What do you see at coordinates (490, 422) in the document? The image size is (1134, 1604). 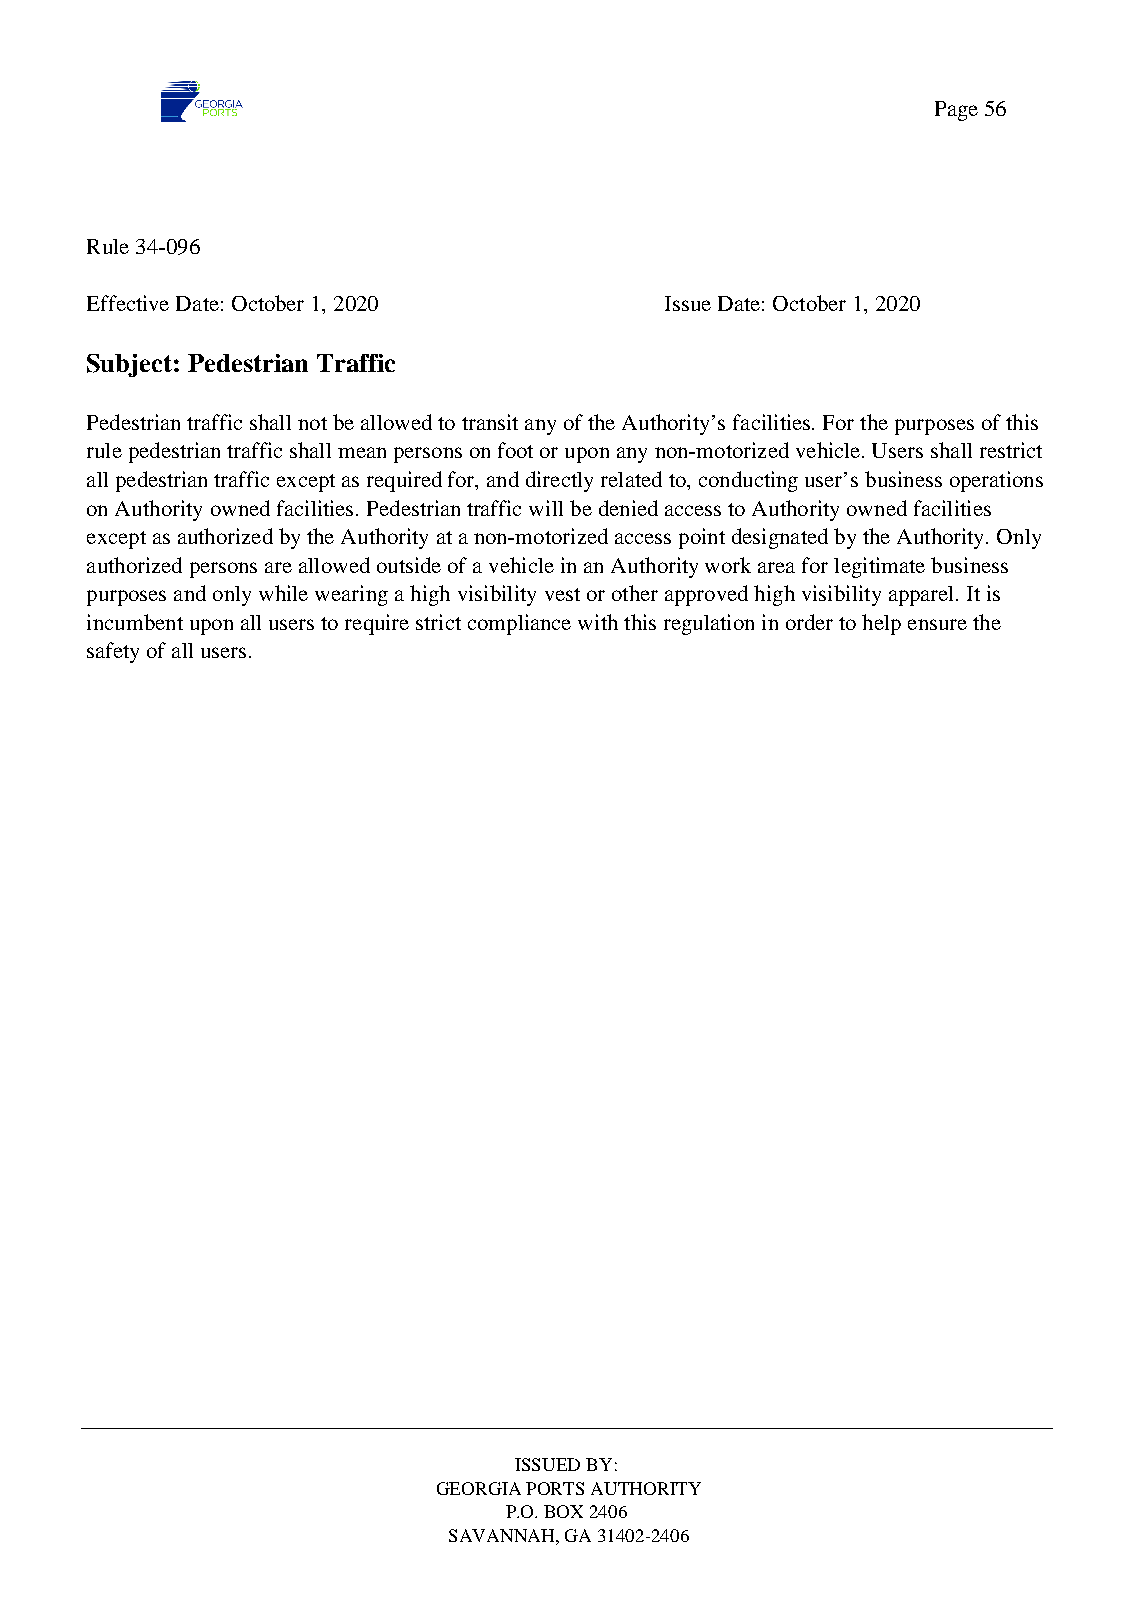 I see `transit` at bounding box center [490, 422].
